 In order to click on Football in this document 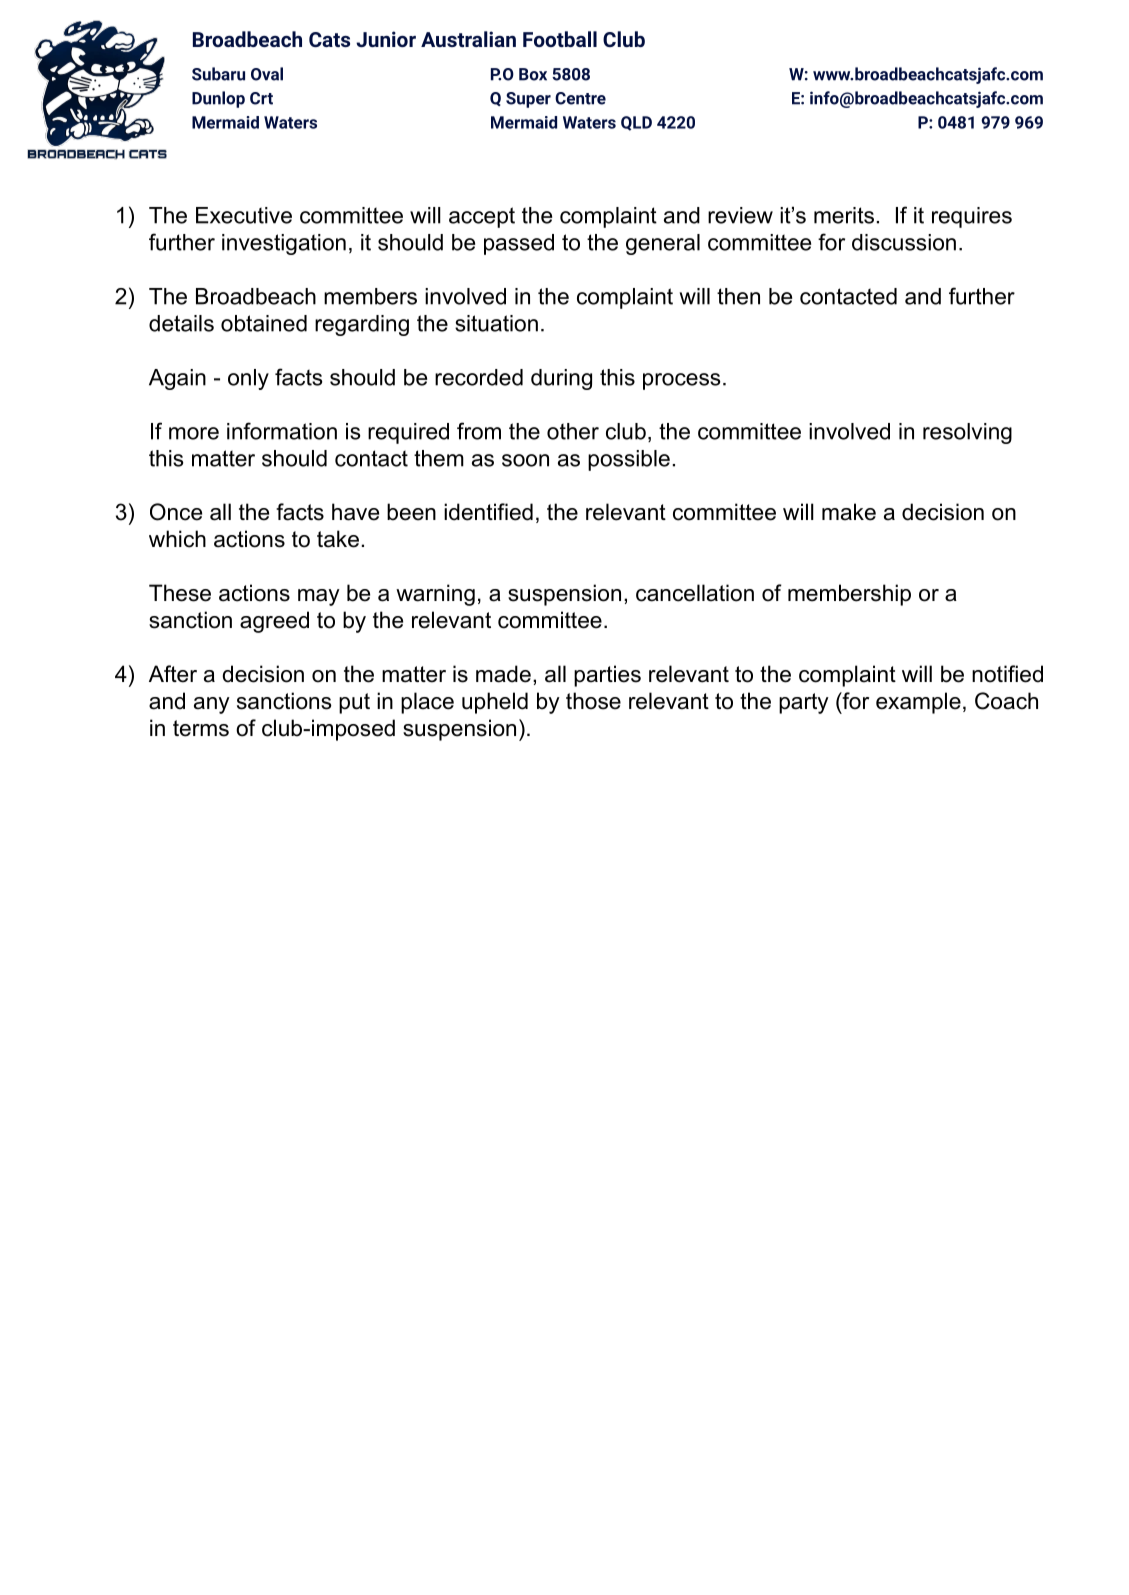, I will do `click(560, 39)`.
